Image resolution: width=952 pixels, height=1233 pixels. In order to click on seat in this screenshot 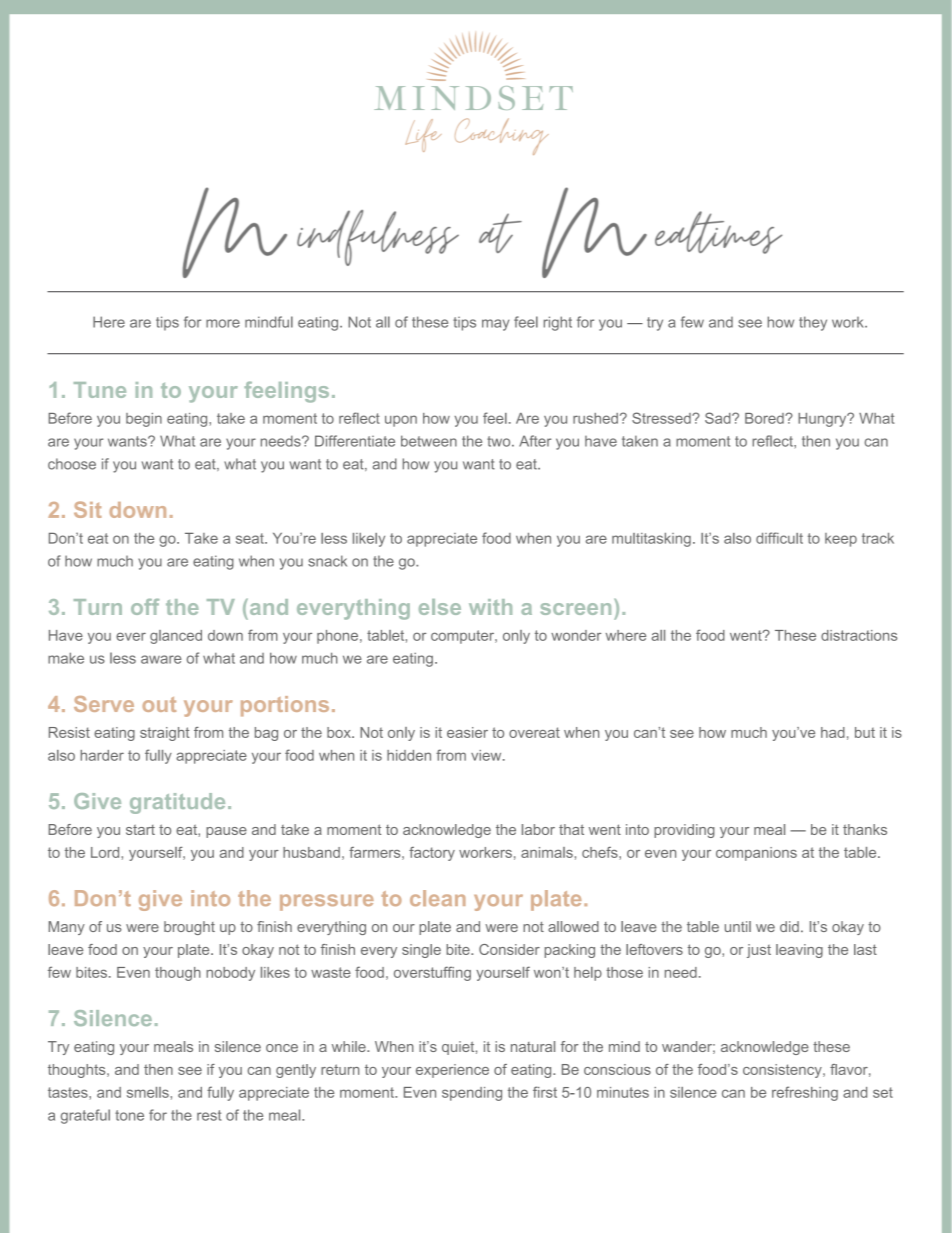, I will do `click(251, 538)`.
